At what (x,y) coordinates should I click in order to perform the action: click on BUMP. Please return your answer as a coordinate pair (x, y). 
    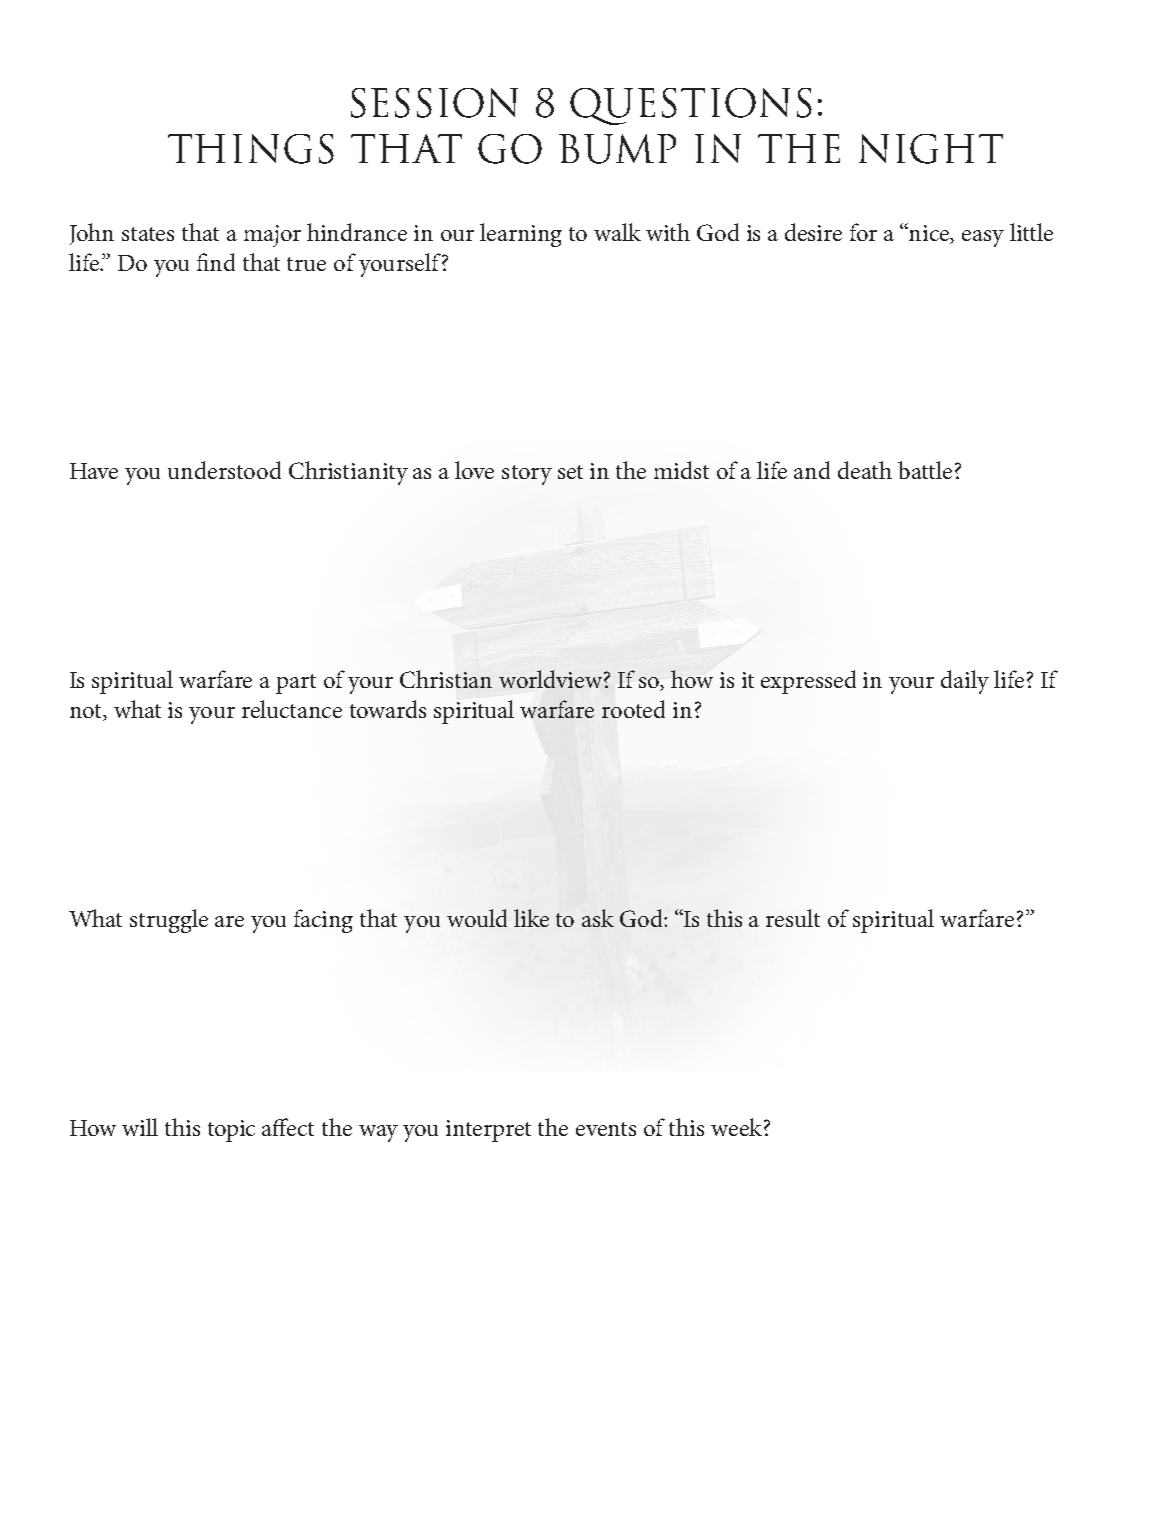
    Looking at the image, I should click on (617, 149).
